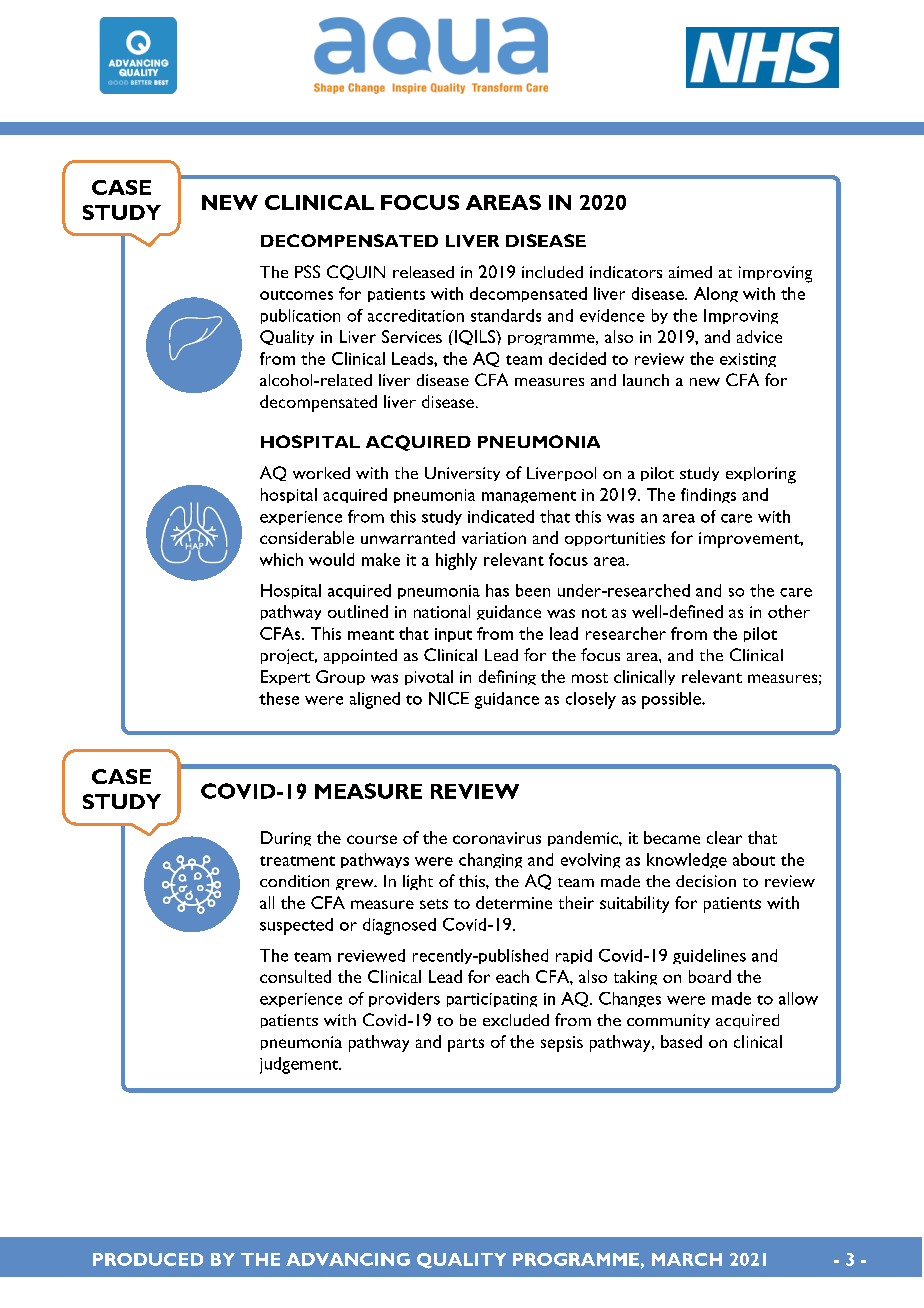 The image size is (924, 1308). Describe the element at coordinates (507, 677) in the image. I see `defining` at that location.
